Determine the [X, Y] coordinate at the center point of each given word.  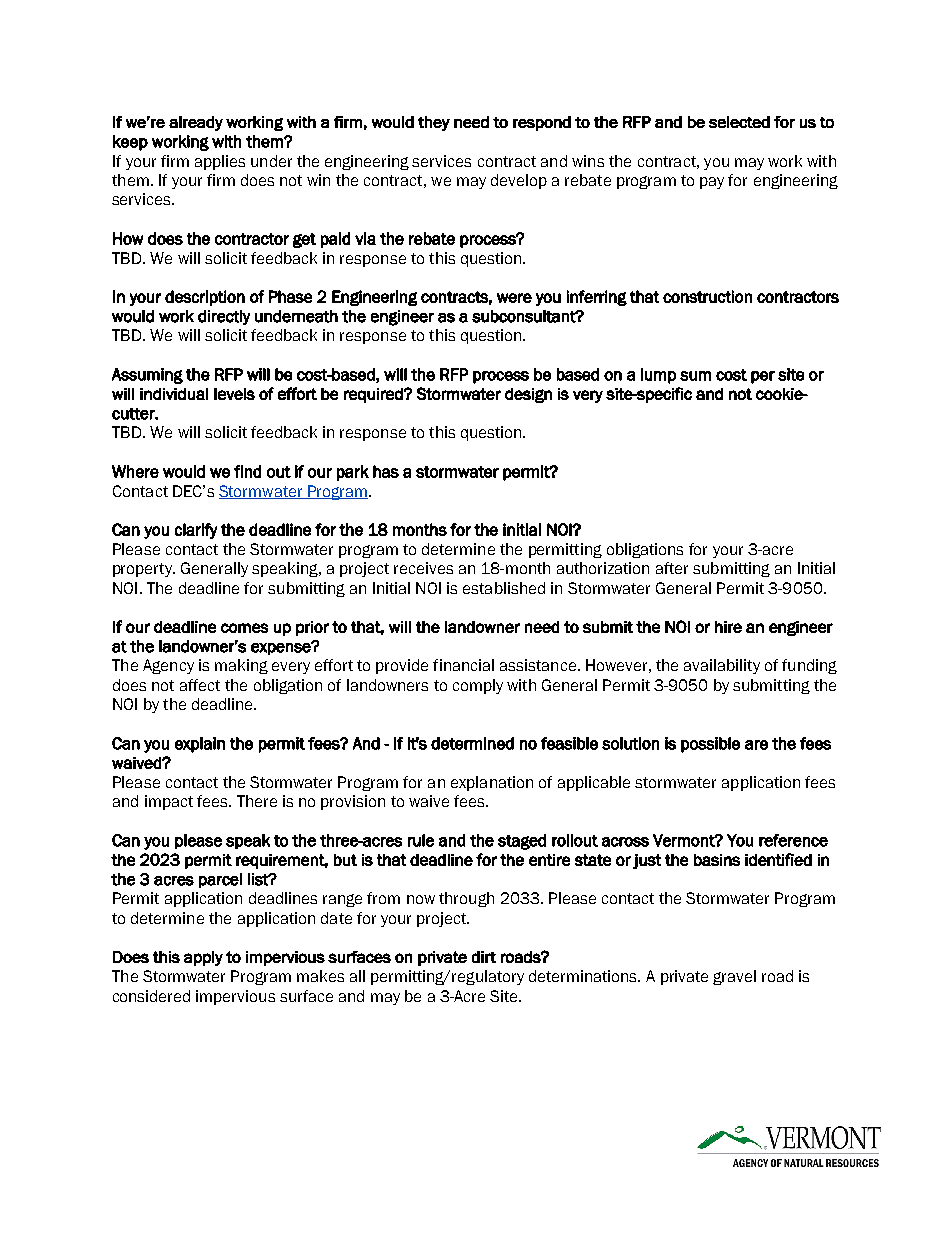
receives [423, 568]
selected [739, 122]
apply [203, 958]
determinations [584, 976]
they [434, 123]
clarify [196, 531]
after [672, 568]
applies [220, 162]
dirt [484, 957]
